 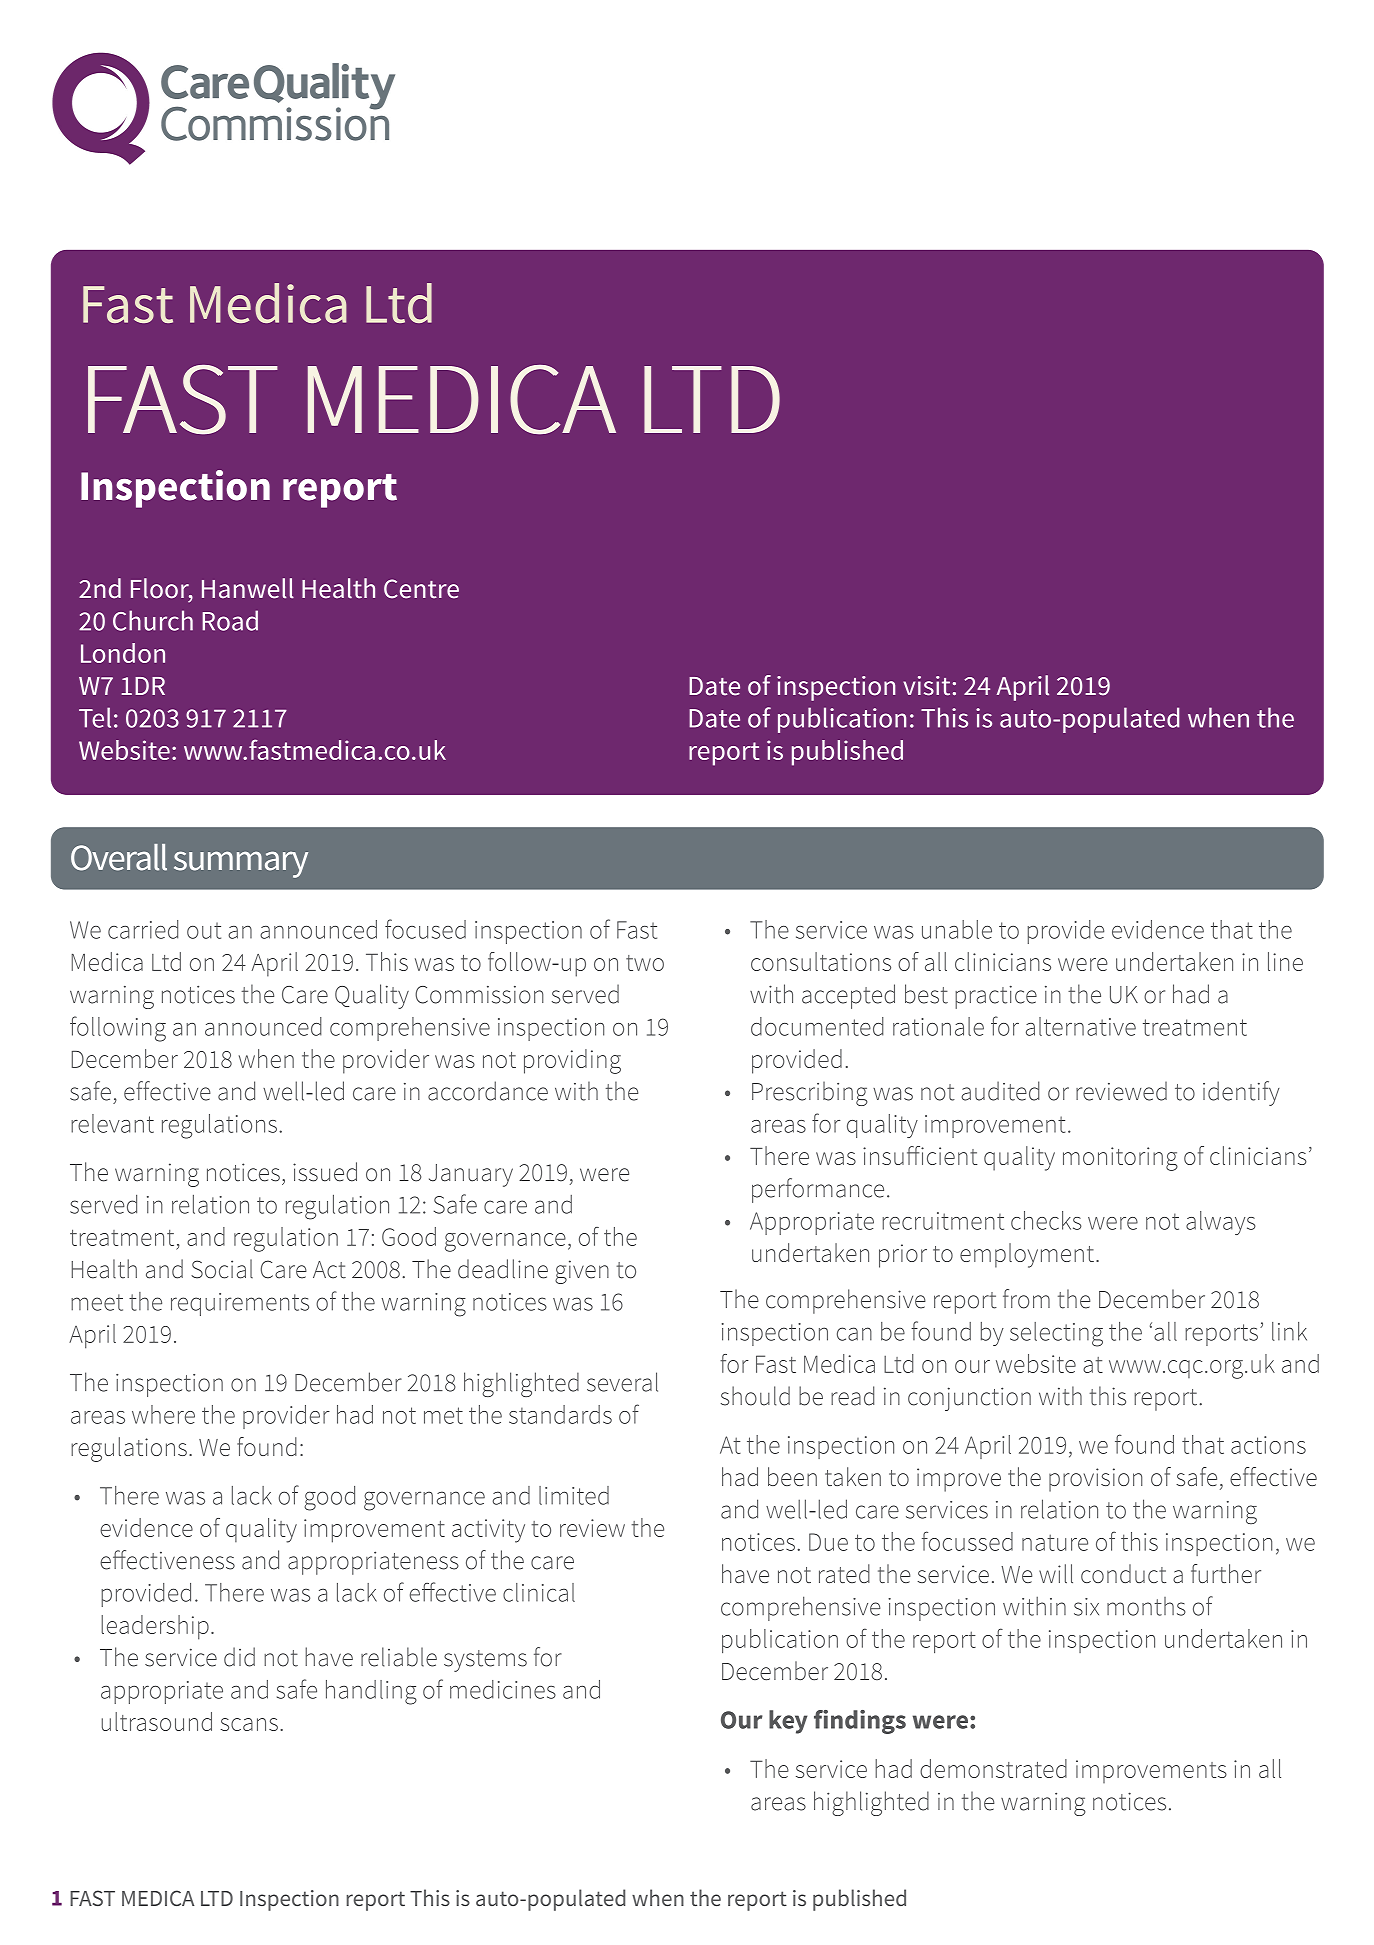 I want to click on provision, so click(x=1096, y=1480).
